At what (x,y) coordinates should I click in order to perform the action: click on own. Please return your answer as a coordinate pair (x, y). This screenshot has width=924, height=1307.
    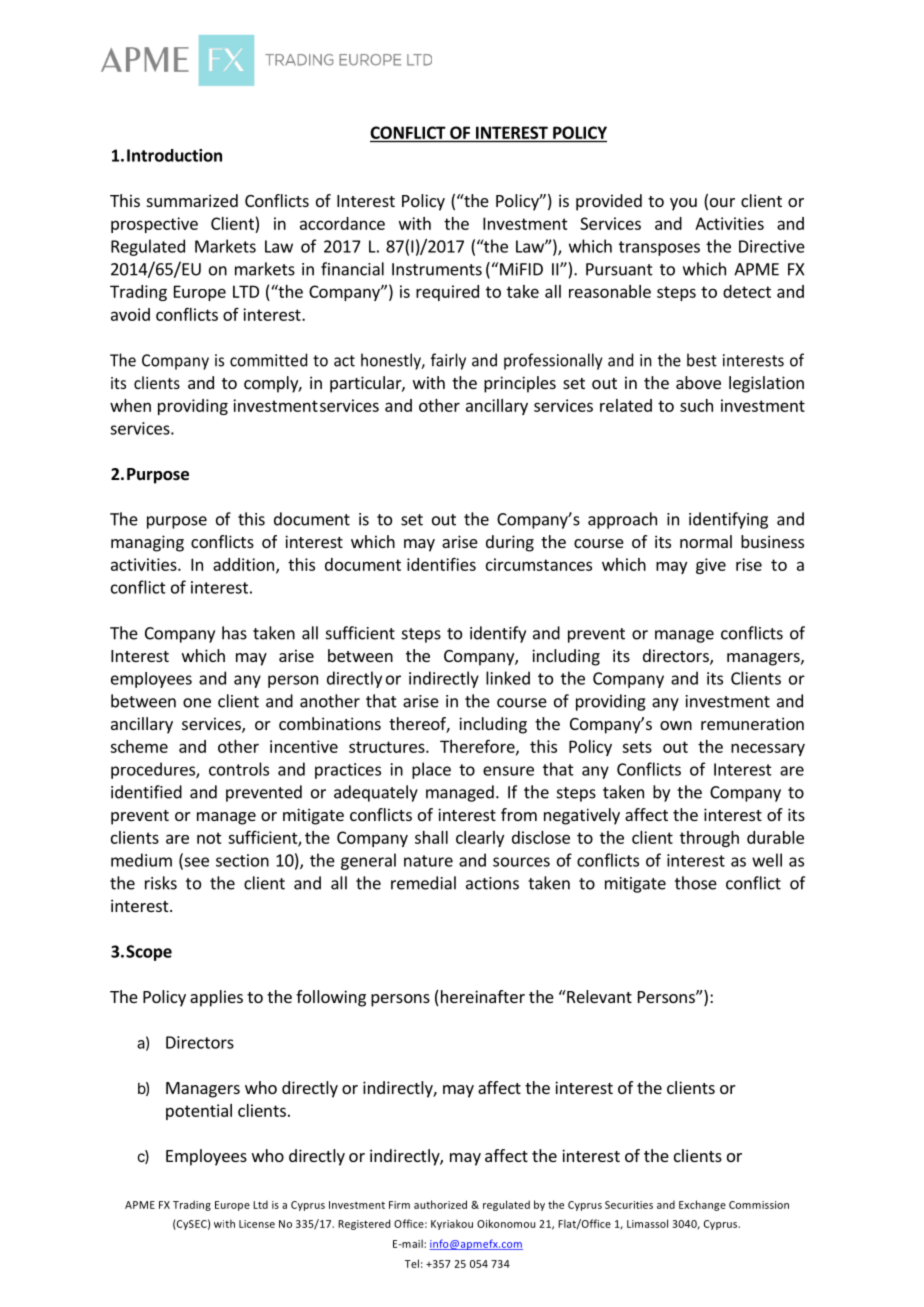
    Looking at the image, I should click on (676, 725).
